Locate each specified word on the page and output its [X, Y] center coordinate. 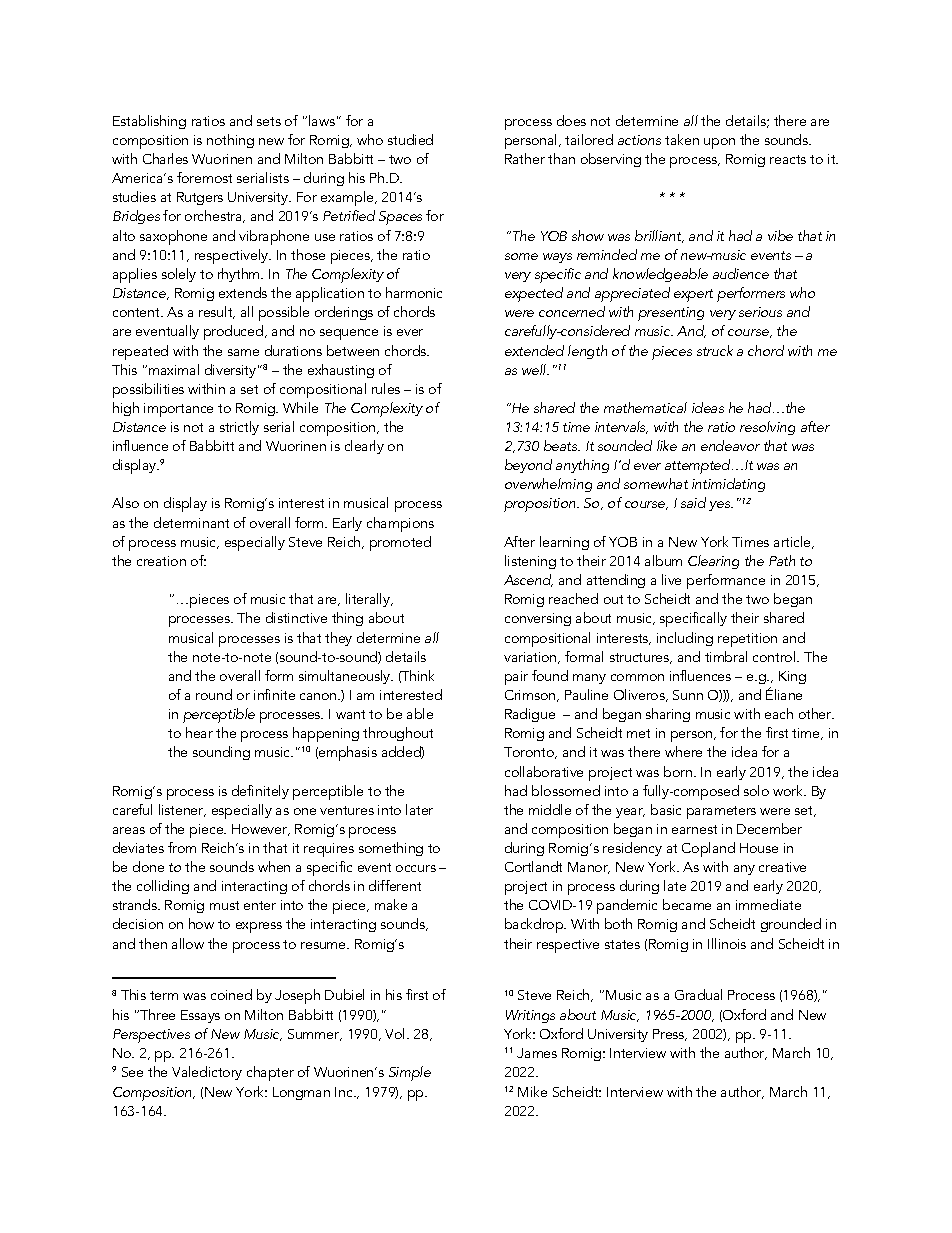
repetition [747, 640]
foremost [204, 177]
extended [534, 350]
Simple [410, 1073]
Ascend [528, 580]
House [759, 848]
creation [161, 561]
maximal [174, 369]
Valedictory [207, 1073]
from [182, 847]
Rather [525, 158]
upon [719, 143]
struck [715, 350]
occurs [416, 868]
